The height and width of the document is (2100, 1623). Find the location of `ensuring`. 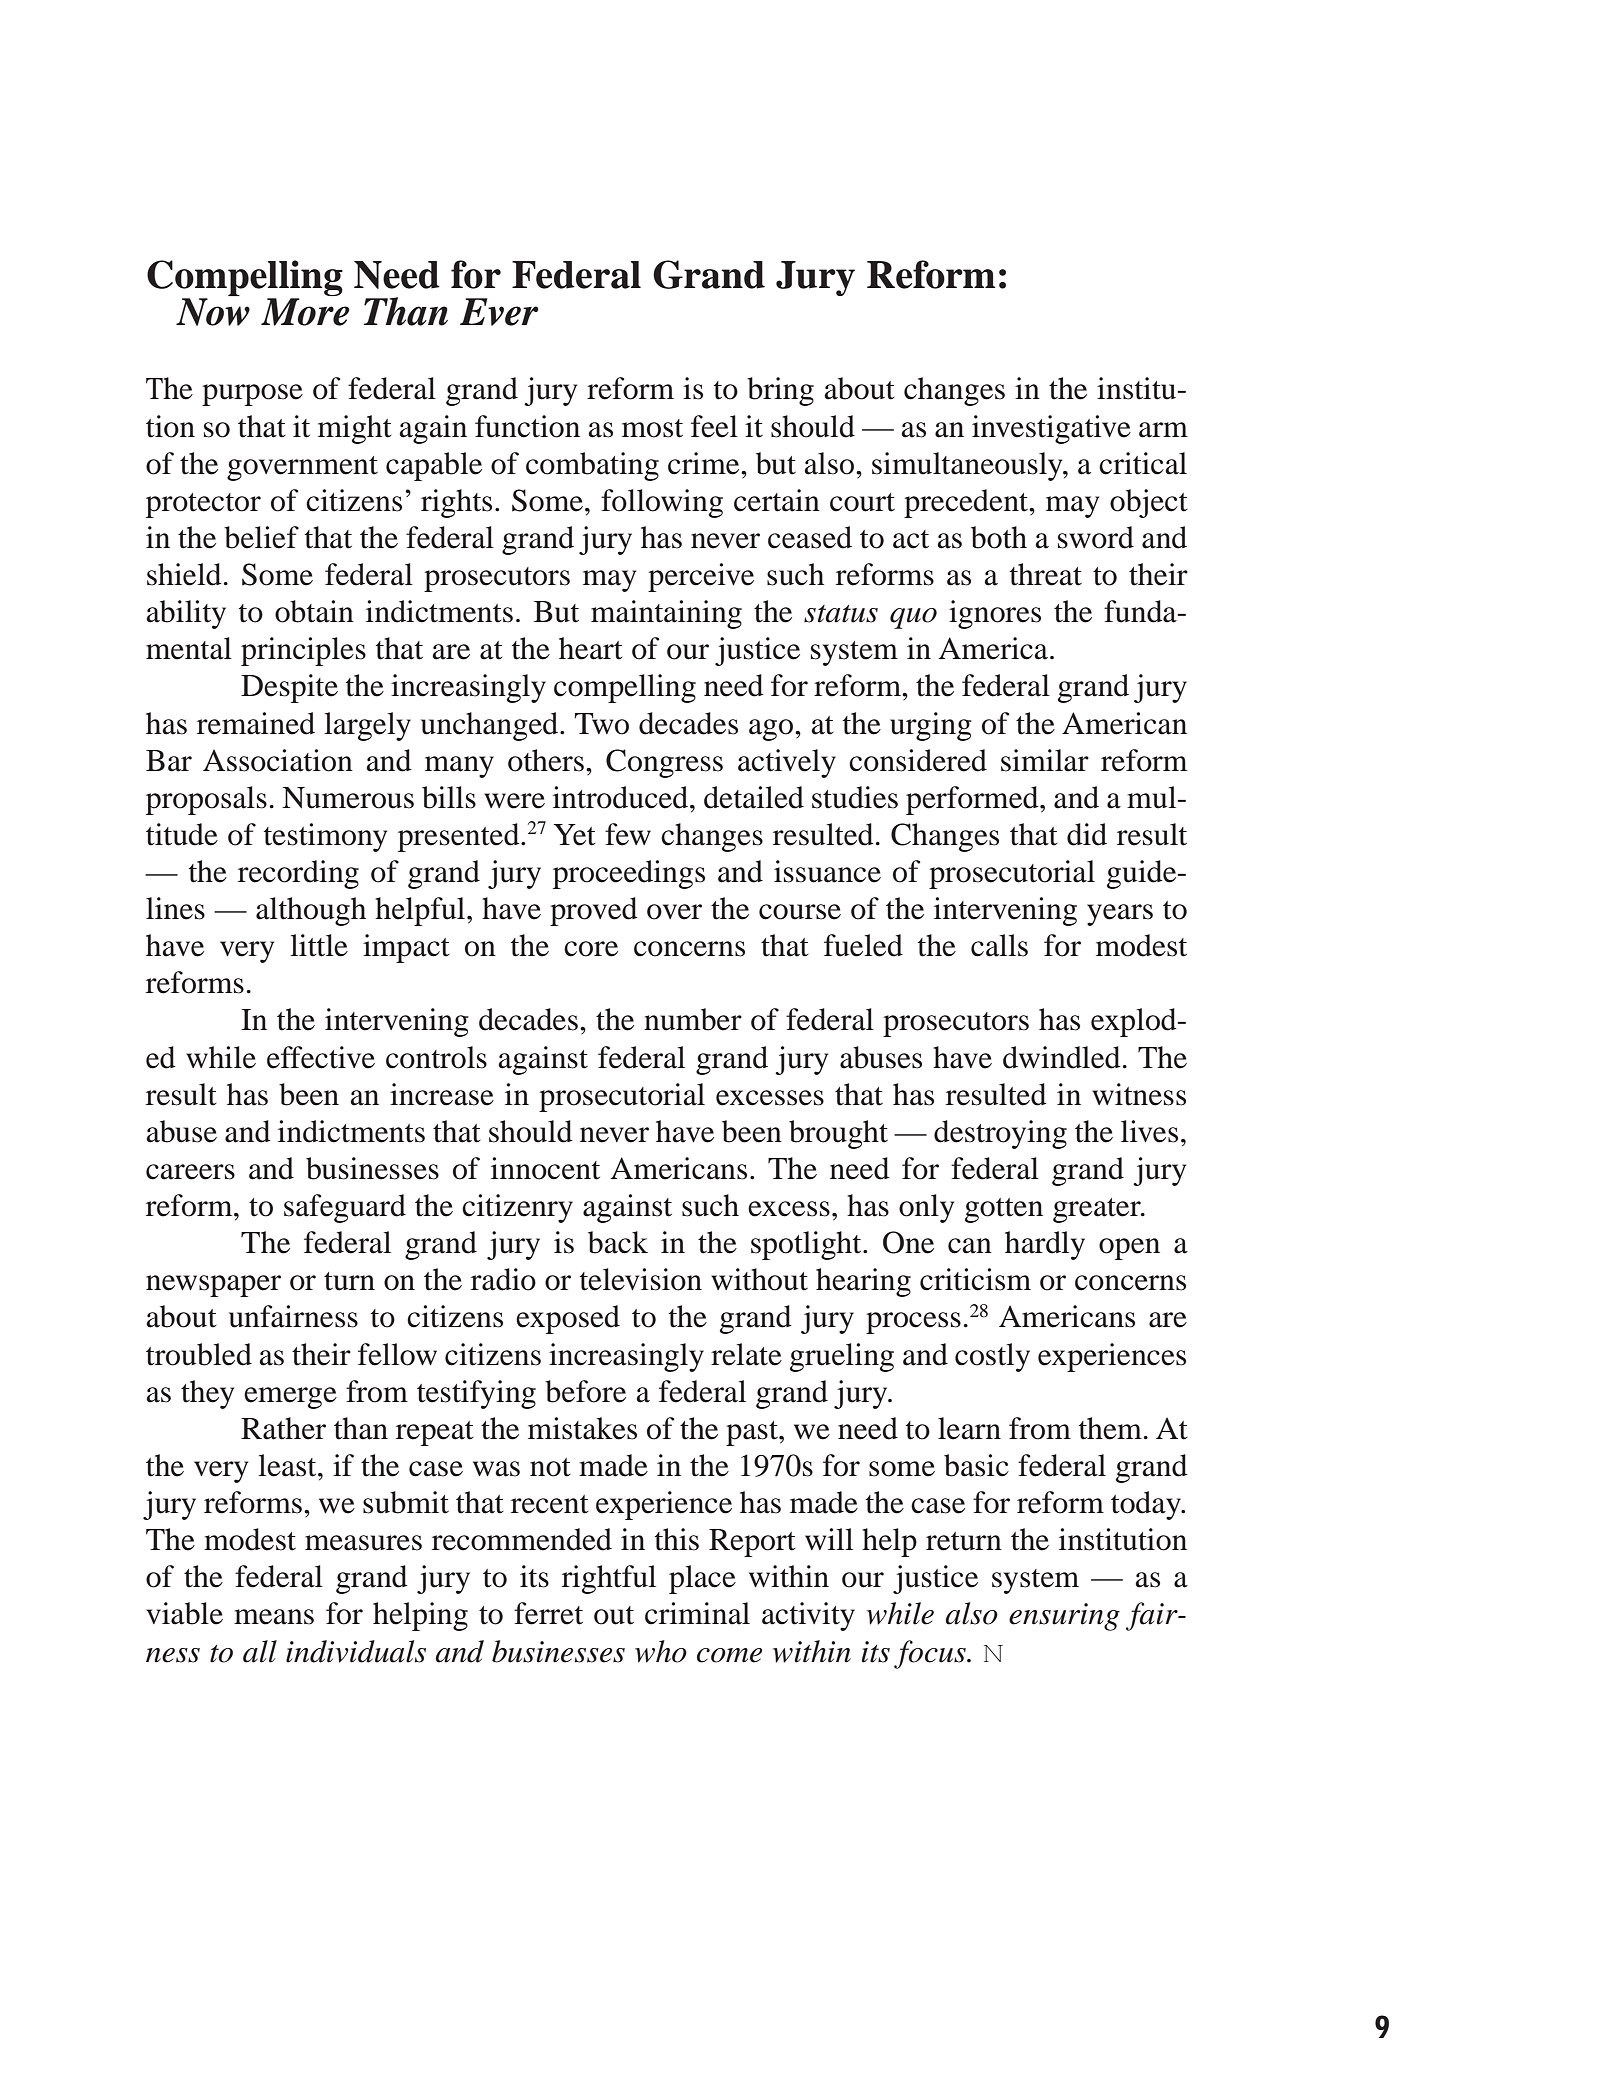

ensuring is located at coordinates (1064, 1617).
